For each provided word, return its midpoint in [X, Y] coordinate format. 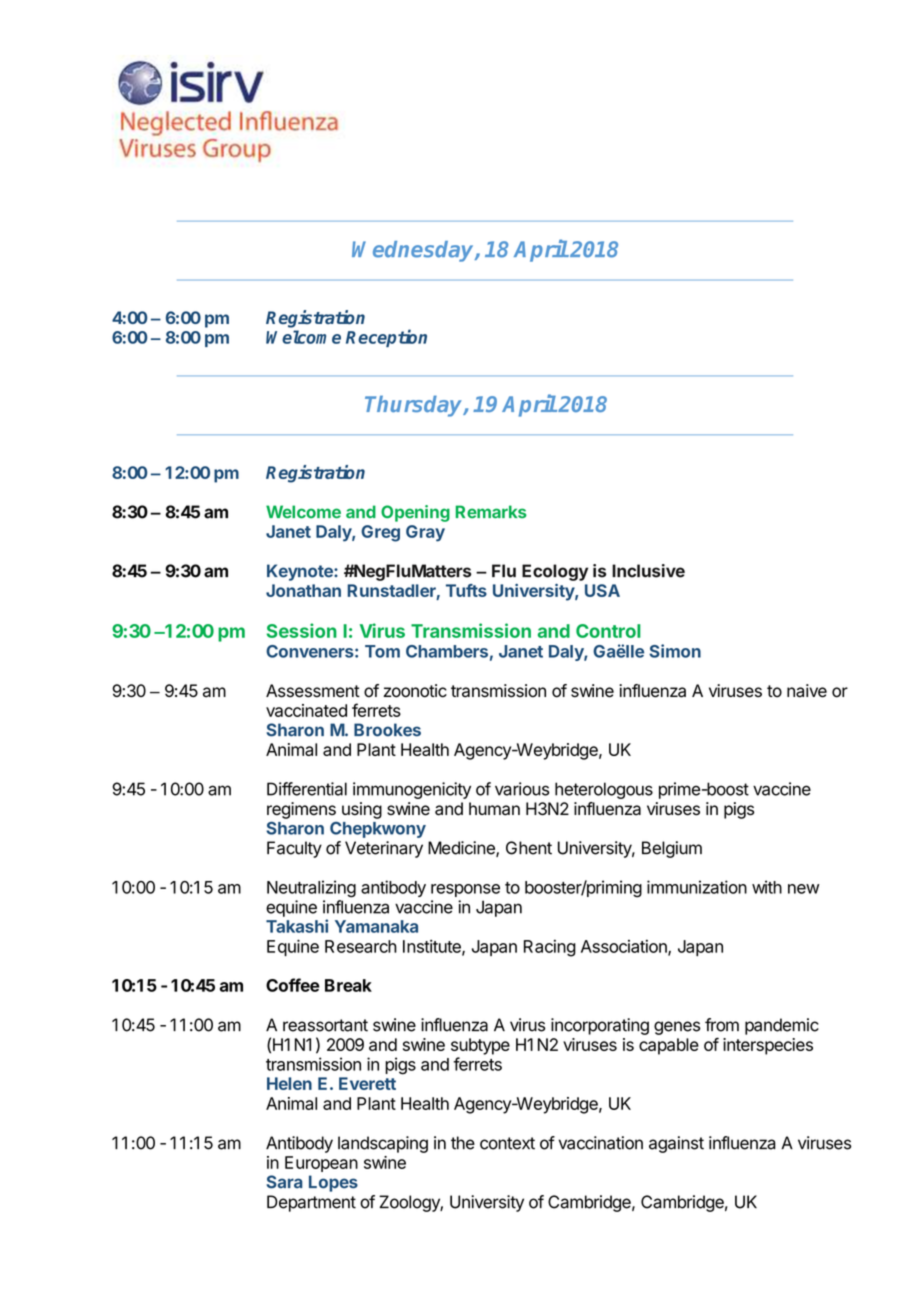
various [522, 789]
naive [807, 691]
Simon [675, 651]
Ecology [555, 572]
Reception [386, 338]
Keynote [301, 572]
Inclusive [648, 571]
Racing [550, 948]
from [722, 1025]
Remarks [491, 512]
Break [348, 985]
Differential [307, 789]
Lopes [333, 1183]
